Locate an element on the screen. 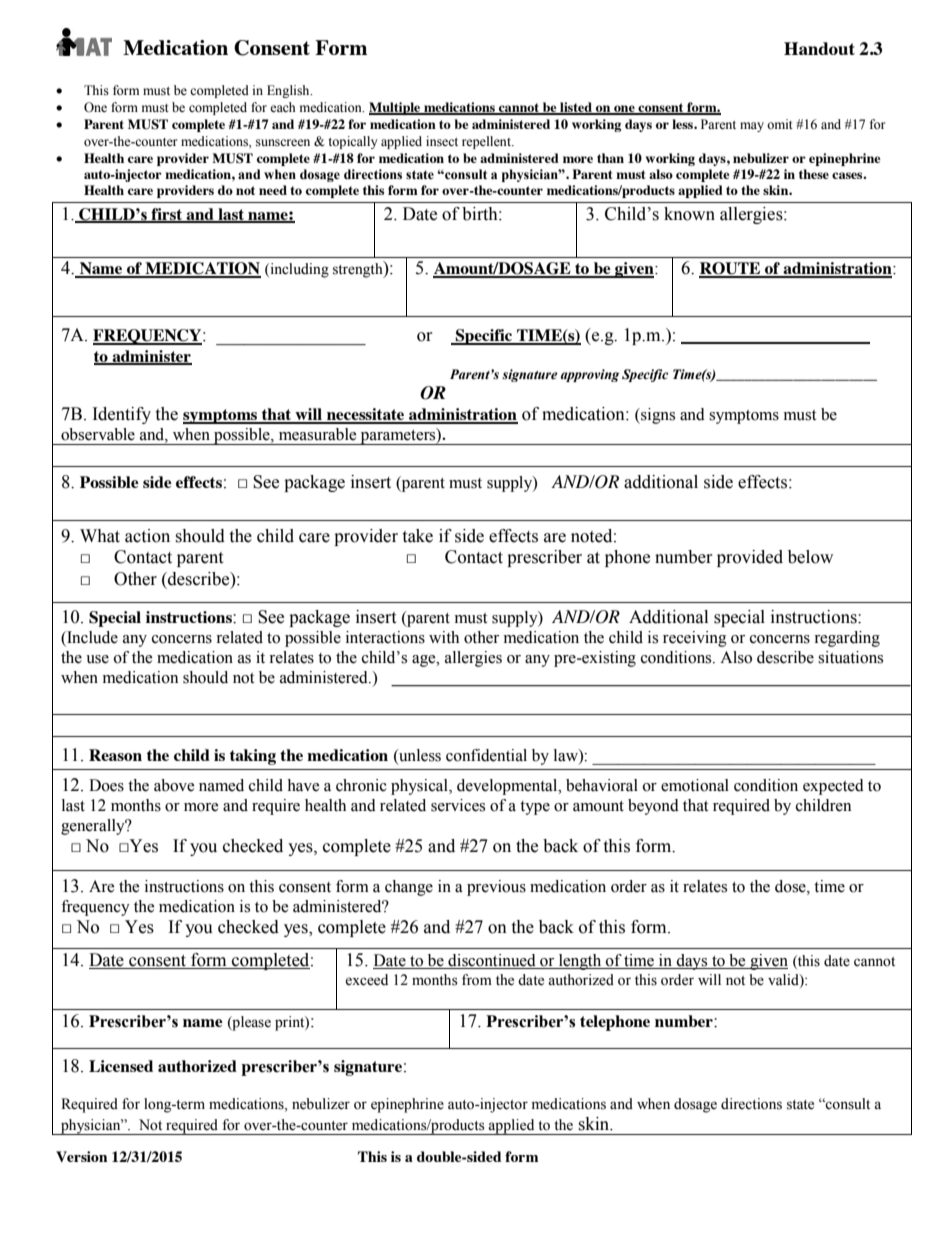 The width and height of the screenshot is (952, 1233). necessitate is located at coordinates (366, 415).
